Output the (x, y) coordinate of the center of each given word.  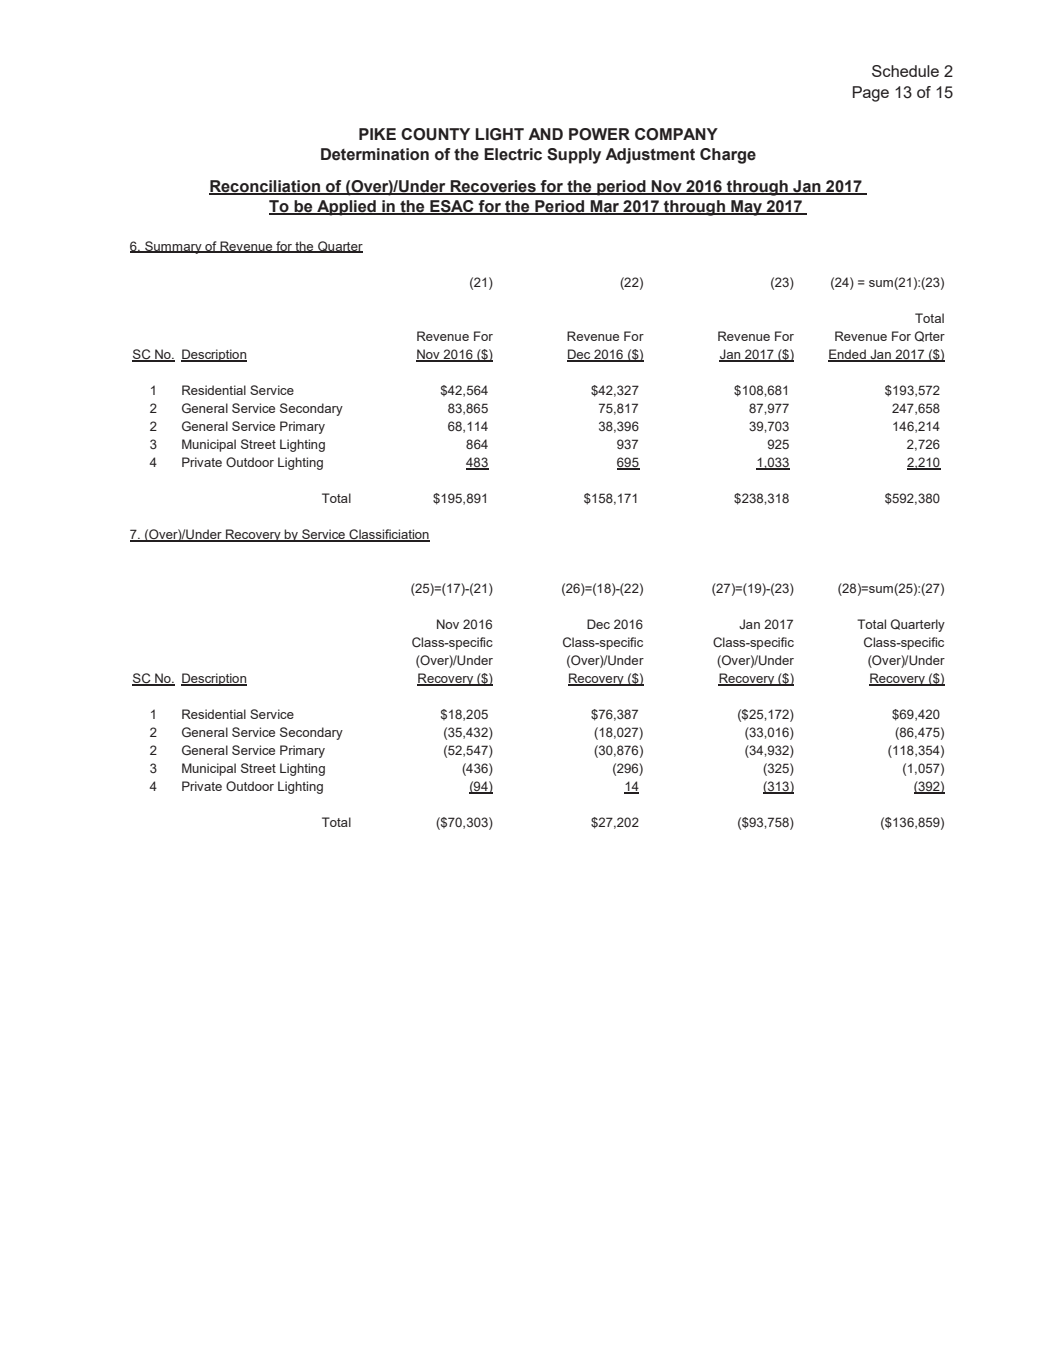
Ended (848, 355)
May (747, 208)
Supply (574, 156)
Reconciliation (265, 187)
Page (871, 94)
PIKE (377, 134)
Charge (728, 156)
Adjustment (650, 156)
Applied (346, 208)
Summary (173, 247)
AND (545, 134)
